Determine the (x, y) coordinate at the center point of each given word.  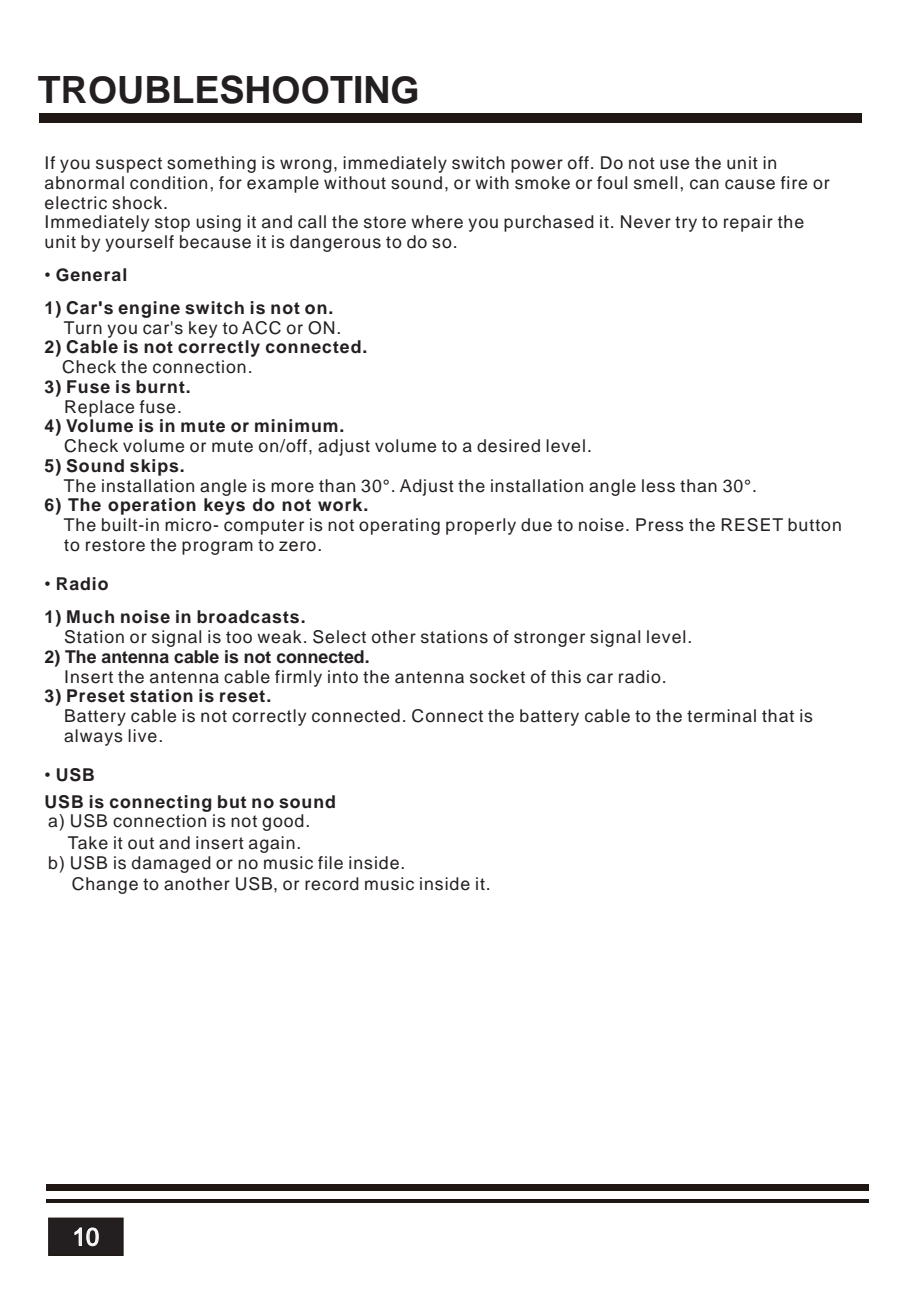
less (658, 486)
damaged (171, 864)
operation (152, 506)
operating (399, 526)
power (537, 166)
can (704, 184)
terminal (721, 716)
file (330, 863)
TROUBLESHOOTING (228, 89)
